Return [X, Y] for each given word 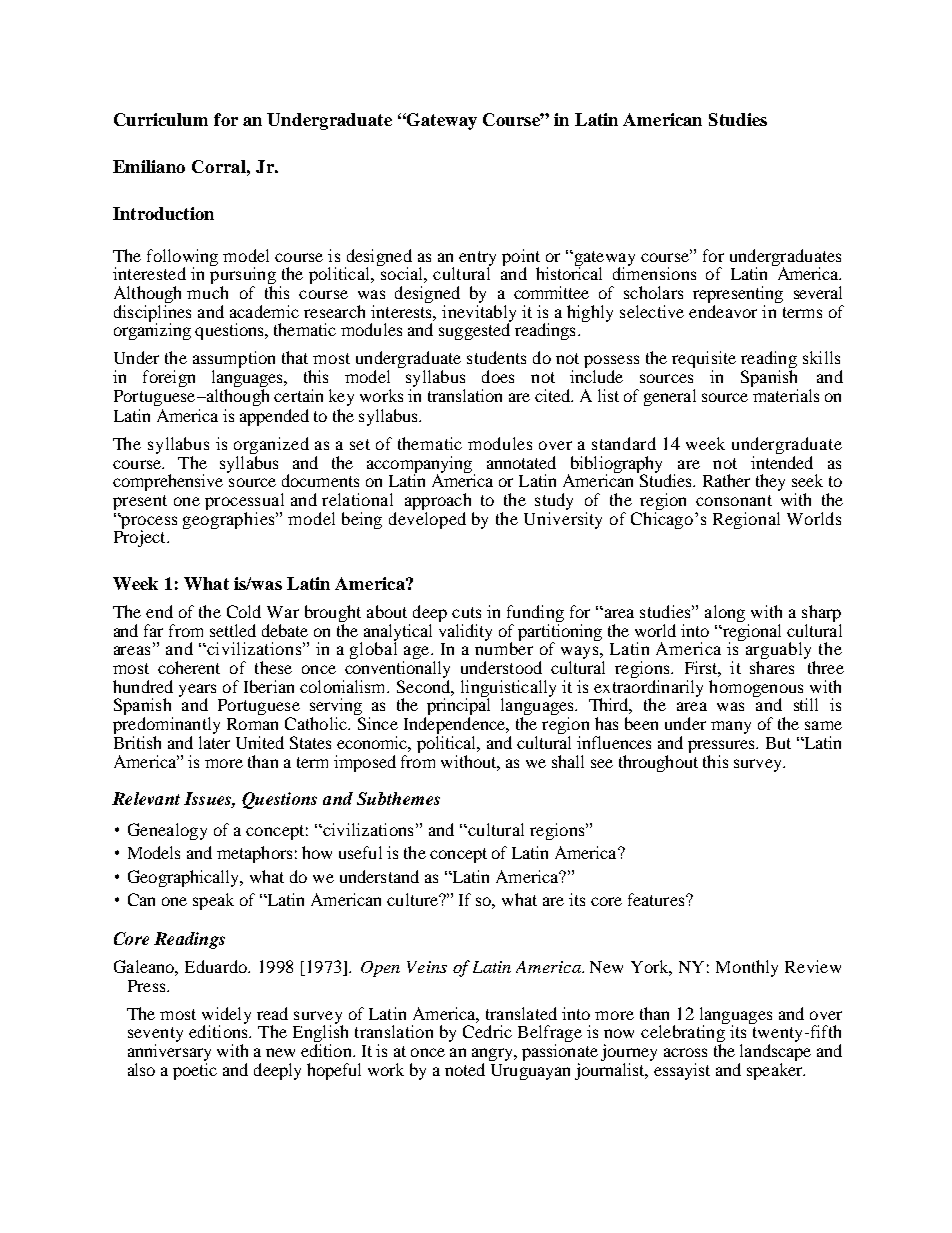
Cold [244, 611]
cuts [466, 612]
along [725, 613]
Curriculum [161, 119]
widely [226, 1016]
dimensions [654, 272]
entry [477, 259]
